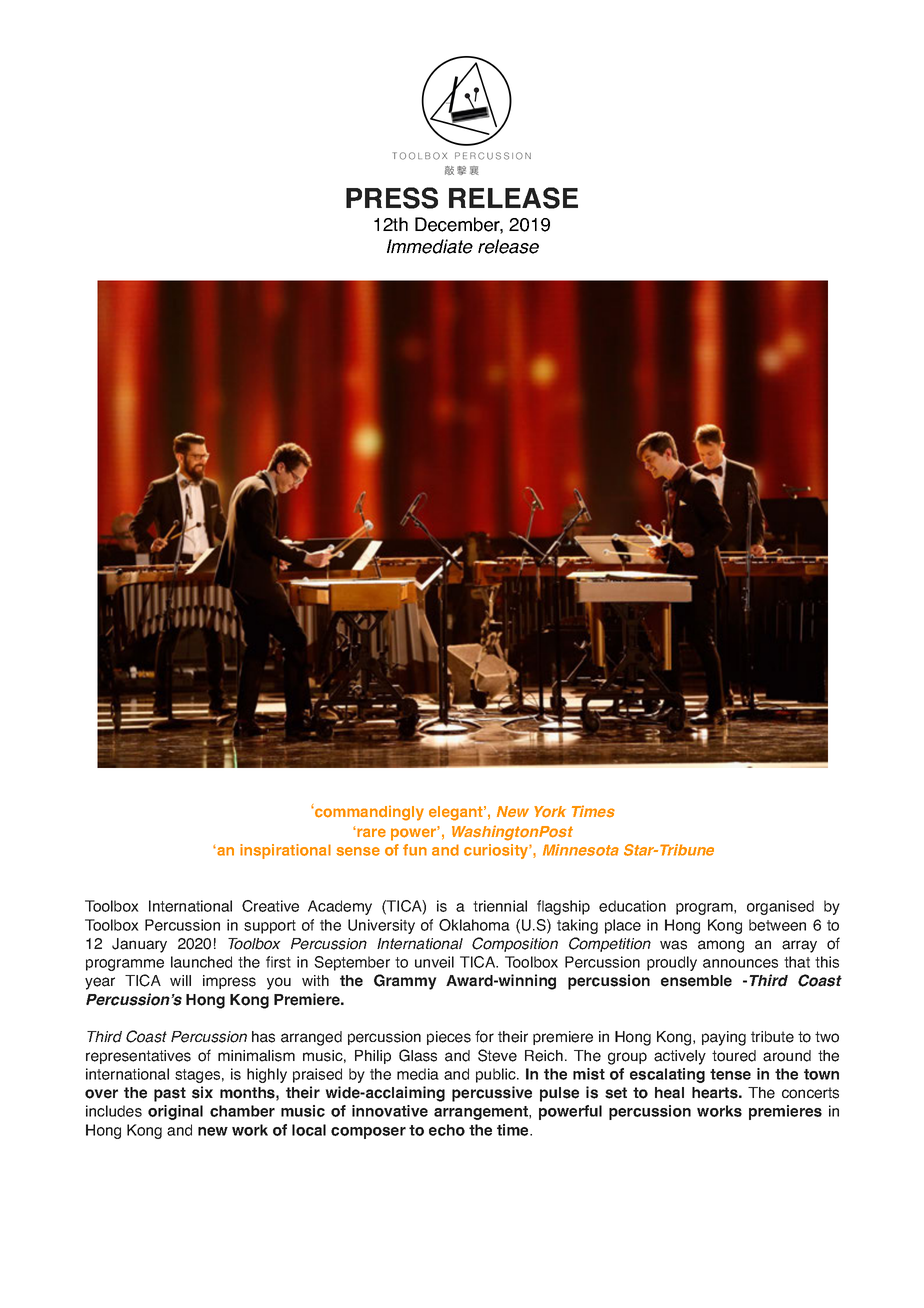 The image size is (924, 1308). I want to click on inspirational, so click(285, 851).
